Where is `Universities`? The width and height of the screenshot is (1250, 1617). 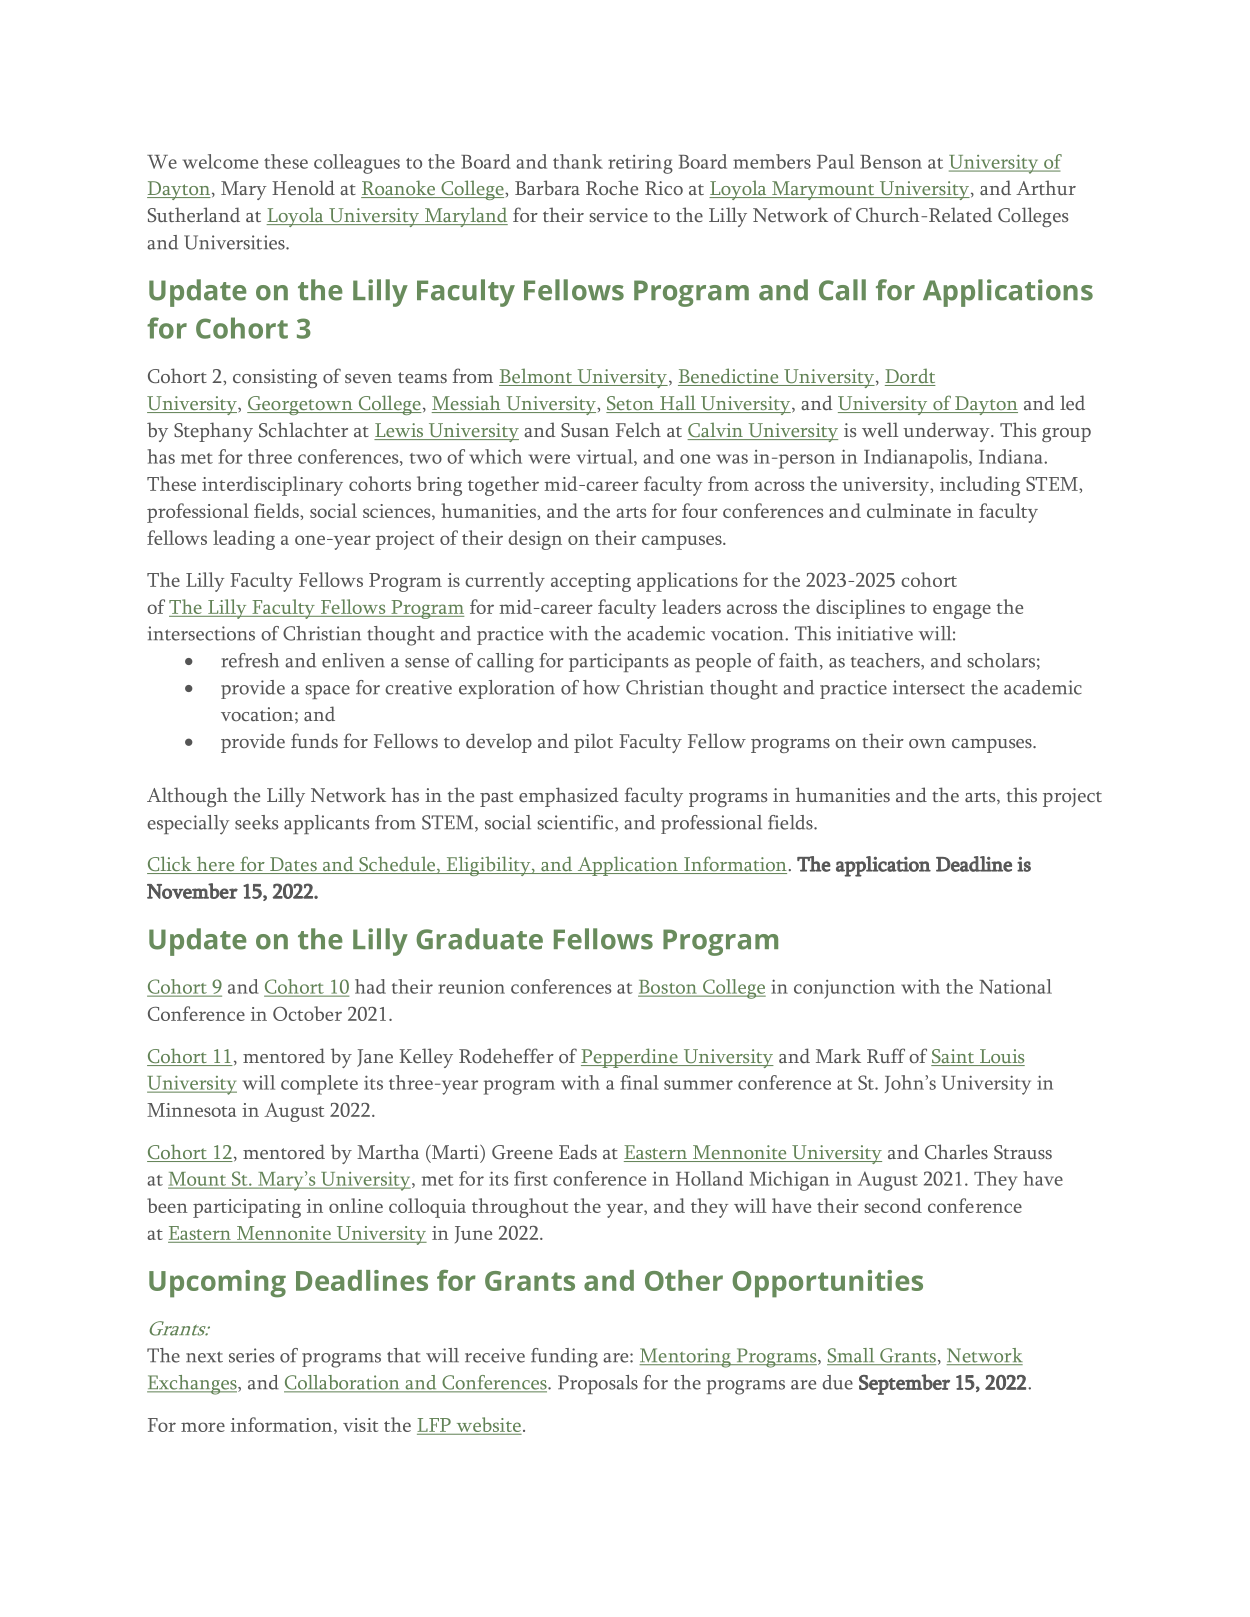
Universities is located at coordinates (235, 242).
